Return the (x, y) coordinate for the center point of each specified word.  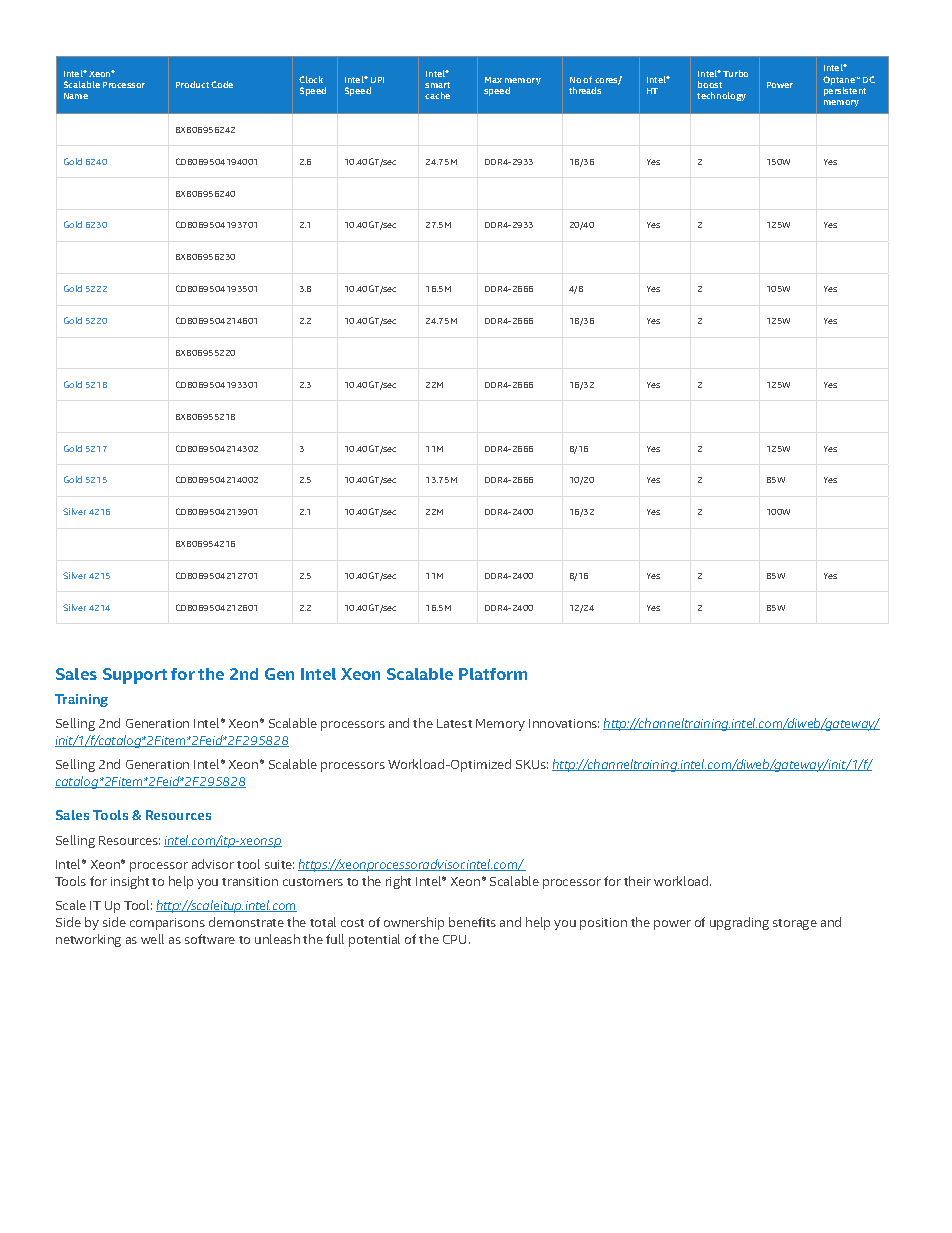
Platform (493, 674)
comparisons (167, 924)
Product (192, 84)
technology (721, 96)
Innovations (564, 723)
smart (437, 85)
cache (437, 95)
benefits (472, 922)
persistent (845, 91)
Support (135, 676)
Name (76, 96)
